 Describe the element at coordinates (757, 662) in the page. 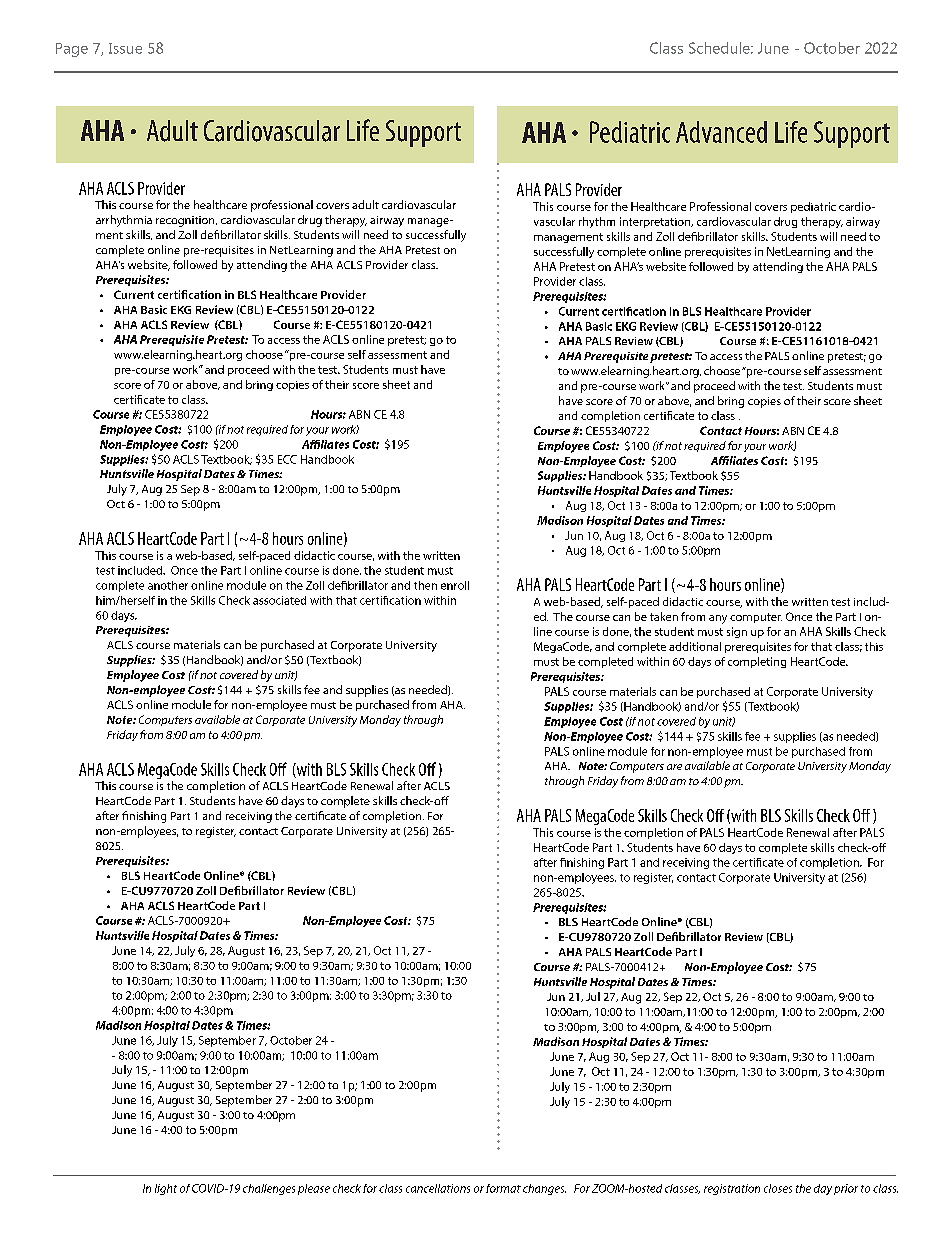

I see `completing` at that location.
